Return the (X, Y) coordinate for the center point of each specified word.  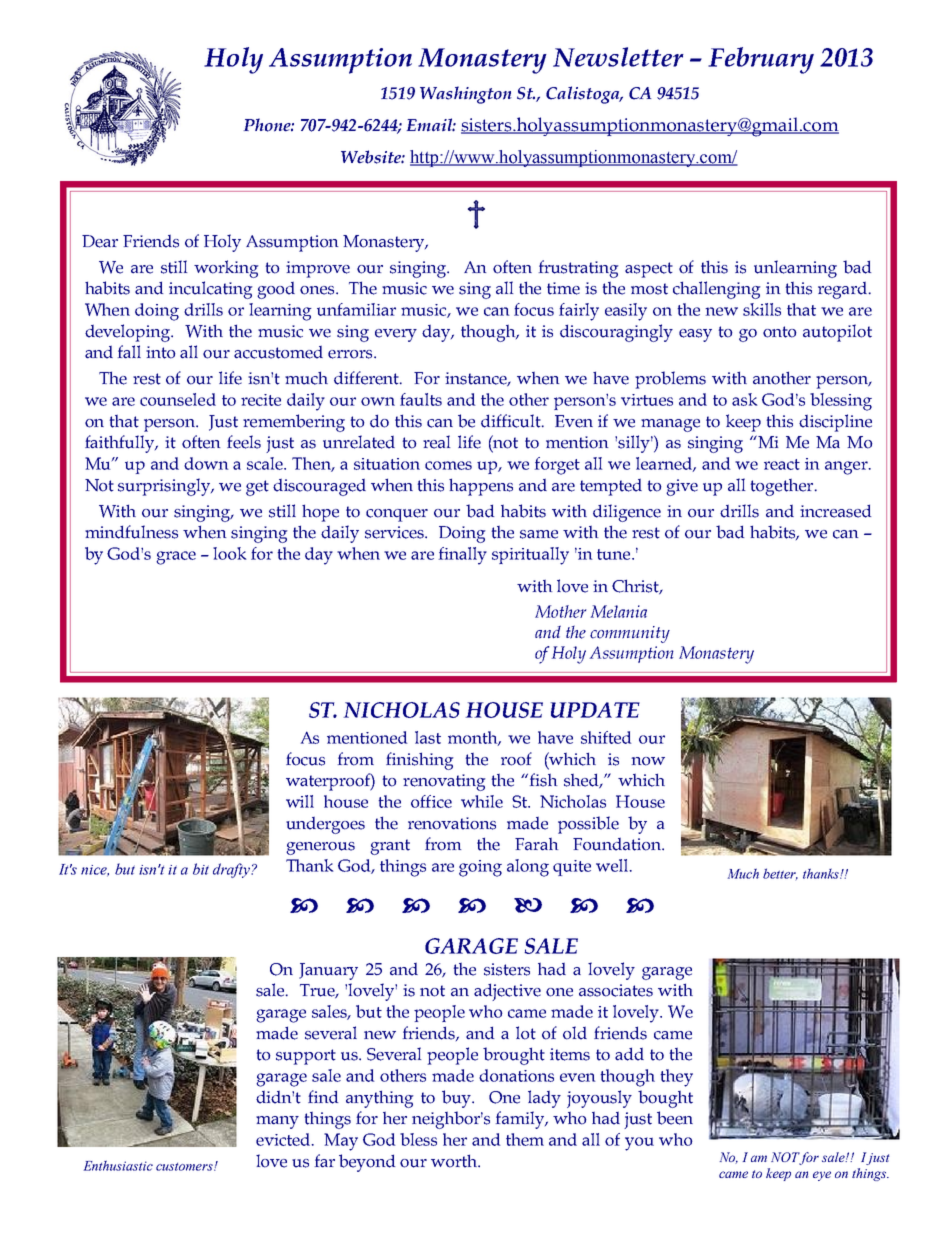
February (761, 60)
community (630, 634)
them (525, 1139)
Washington (466, 95)
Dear (100, 241)
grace (176, 558)
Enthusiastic (118, 1165)
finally (463, 556)
